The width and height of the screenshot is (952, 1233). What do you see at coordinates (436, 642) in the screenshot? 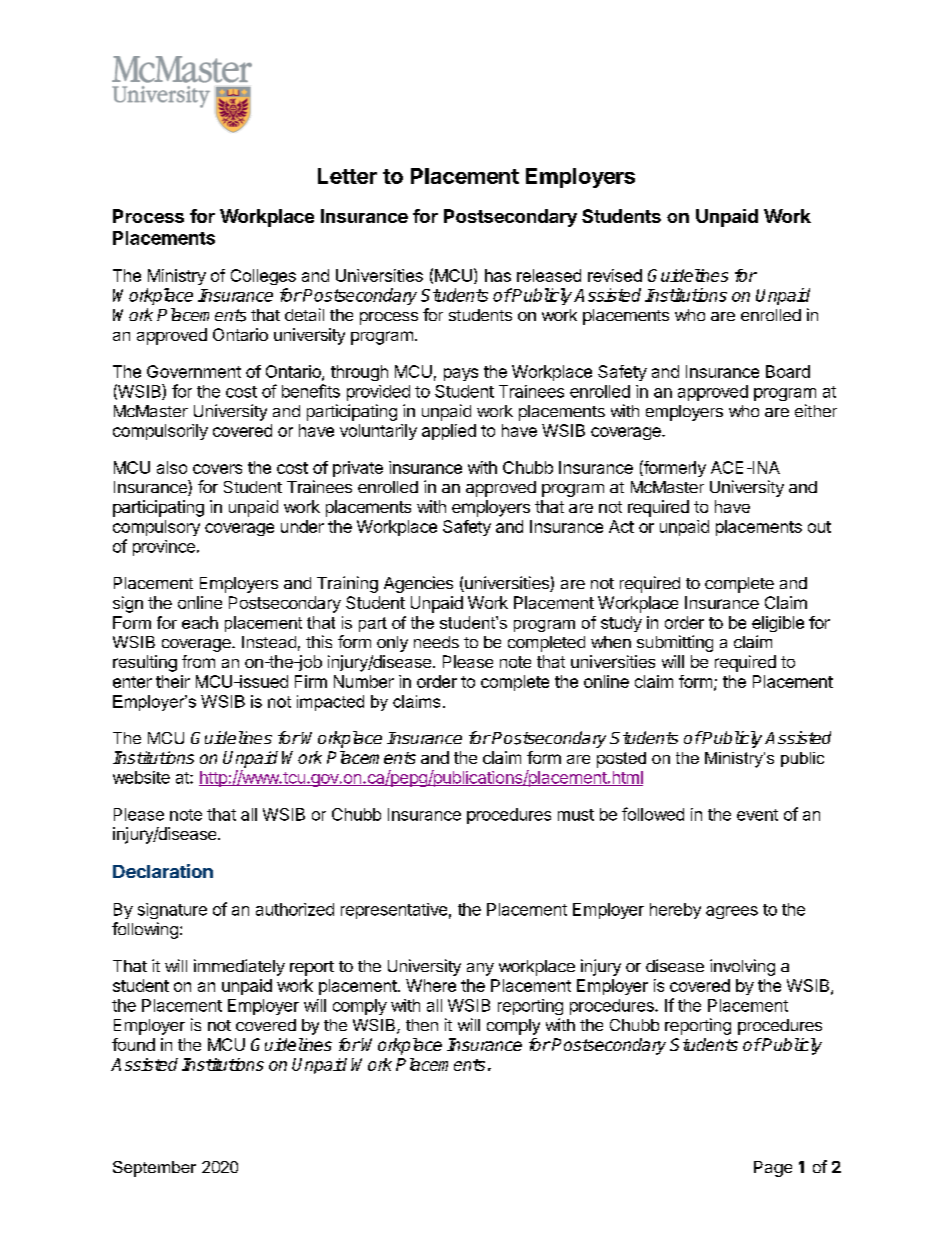
I see `needs` at bounding box center [436, 642].
